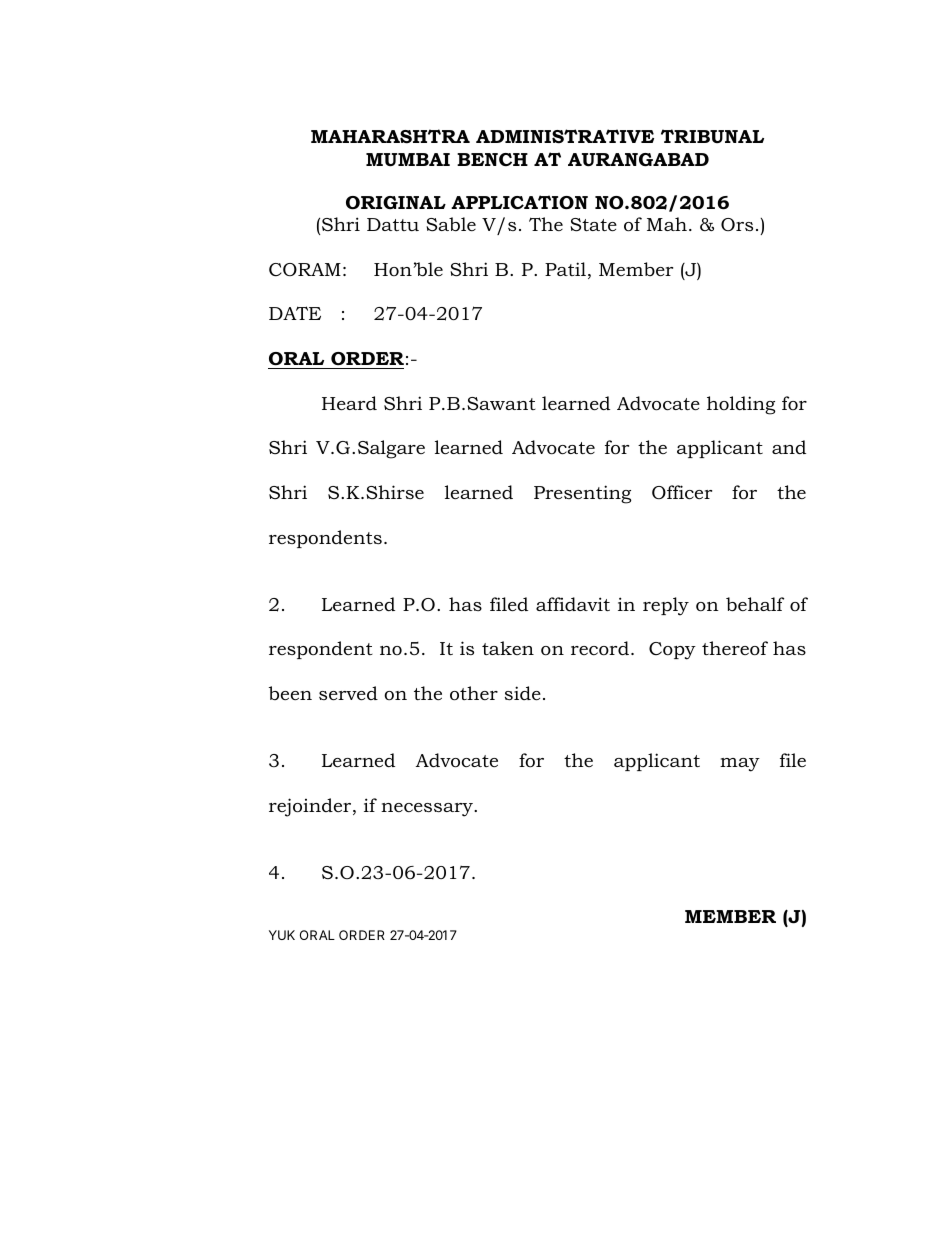  I want to click on been, so click(290, 693).
